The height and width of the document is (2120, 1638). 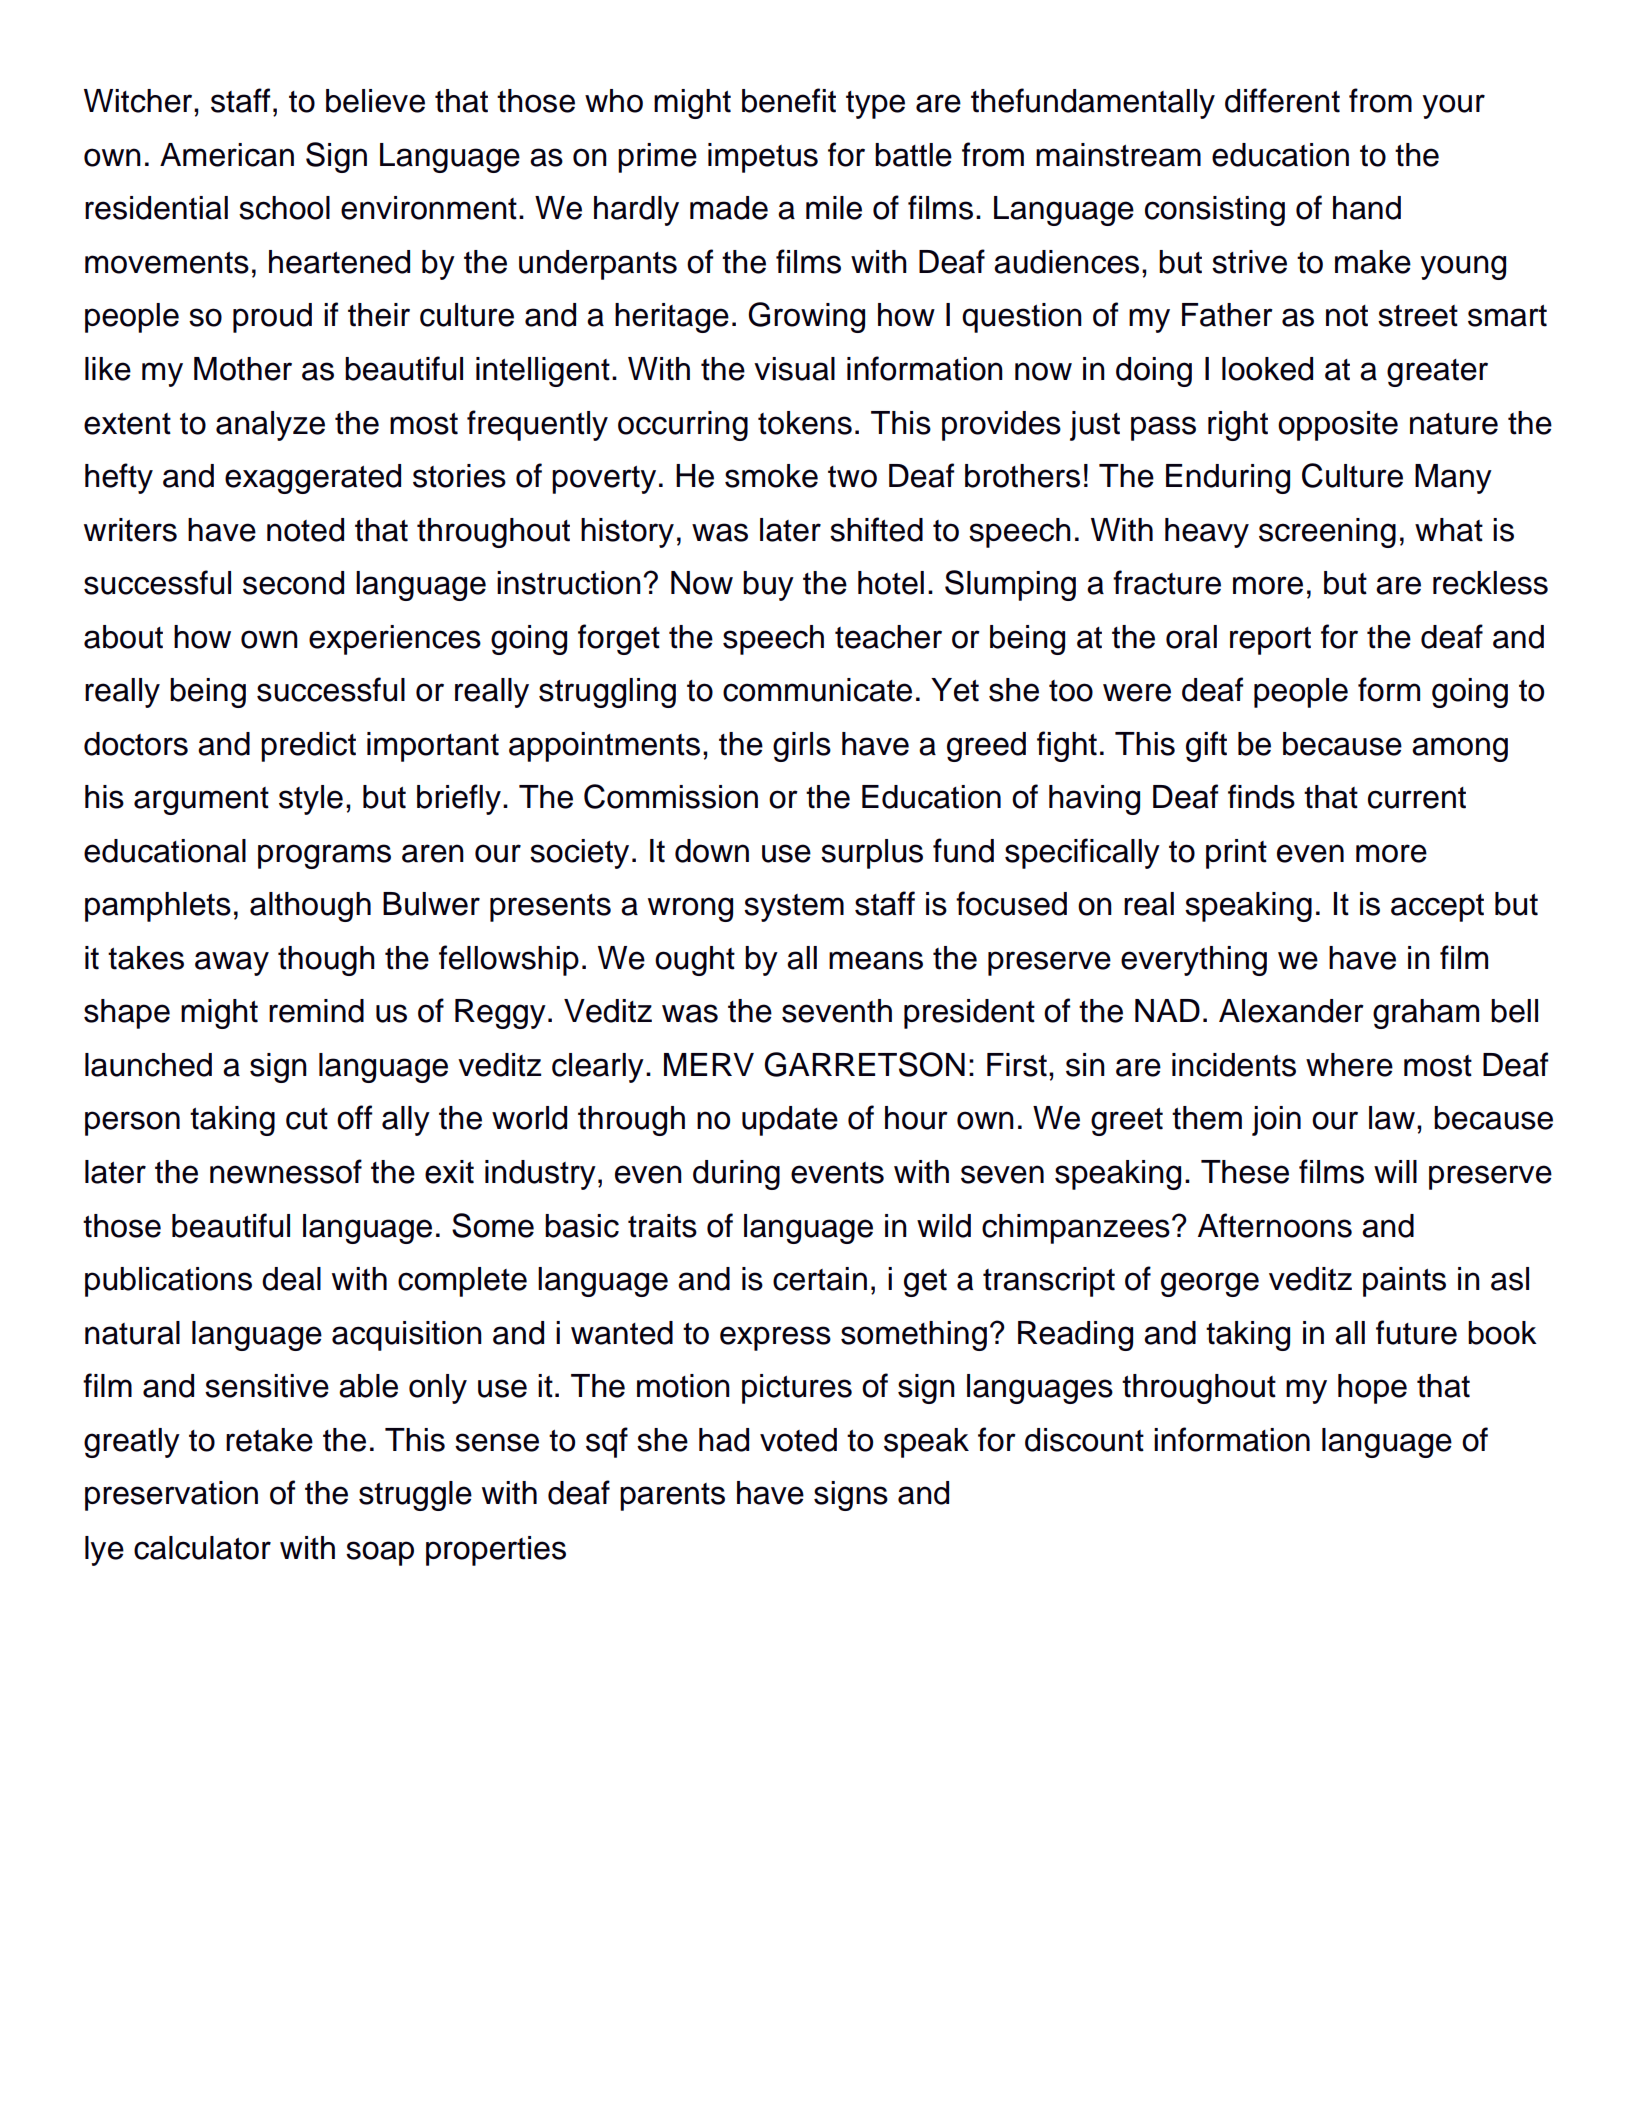 What do you see at coordinates (293, 583) in the document?
I see `second` at bounding box center [293, 583].
